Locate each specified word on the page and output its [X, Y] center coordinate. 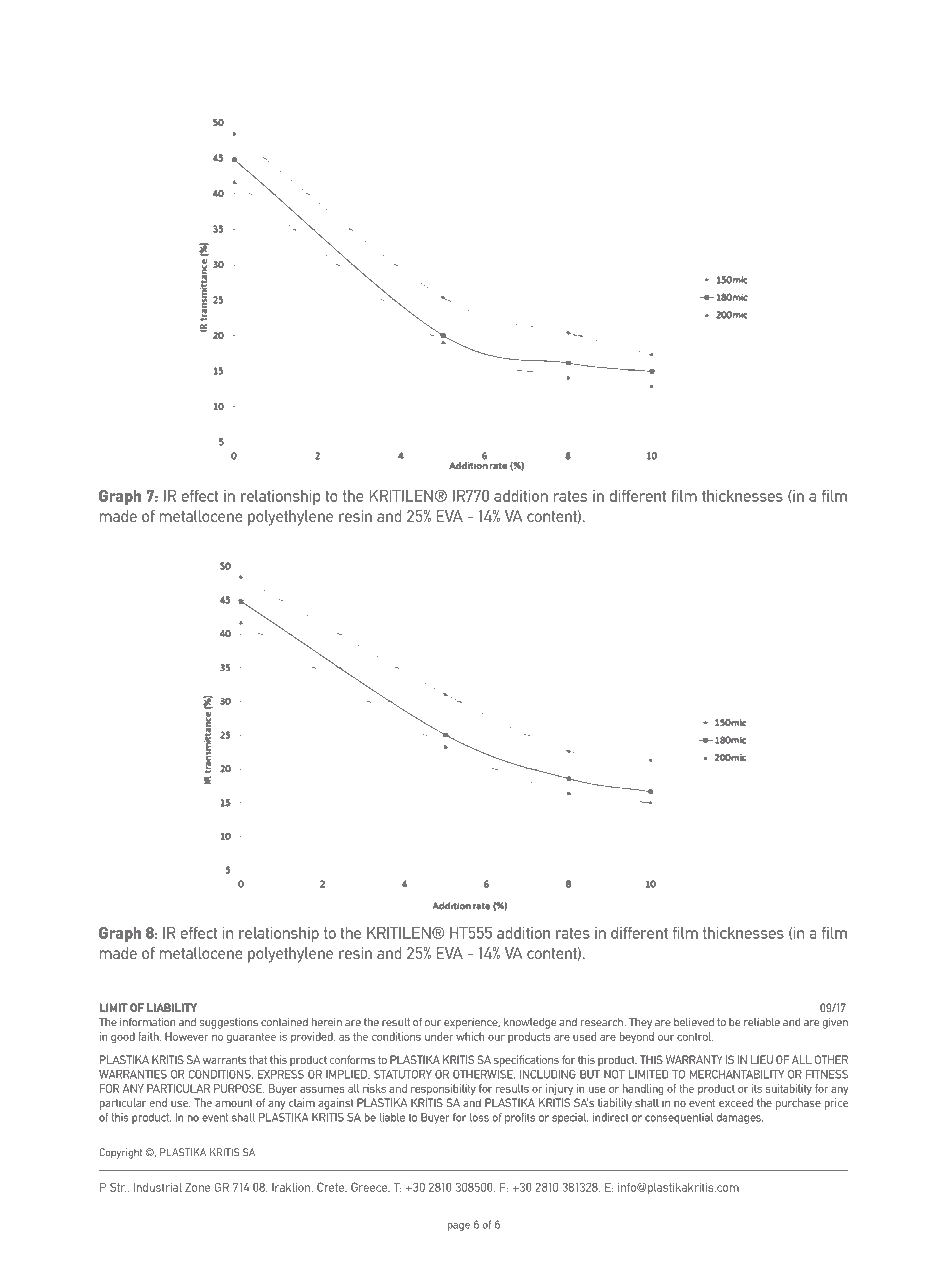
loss [479, 1117]
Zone [197, 1187]
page [459, 1227]
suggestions [228, 1023]
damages [740, 1118]
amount [234, 1103]
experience [472, 1023]
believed [694, 1022]
